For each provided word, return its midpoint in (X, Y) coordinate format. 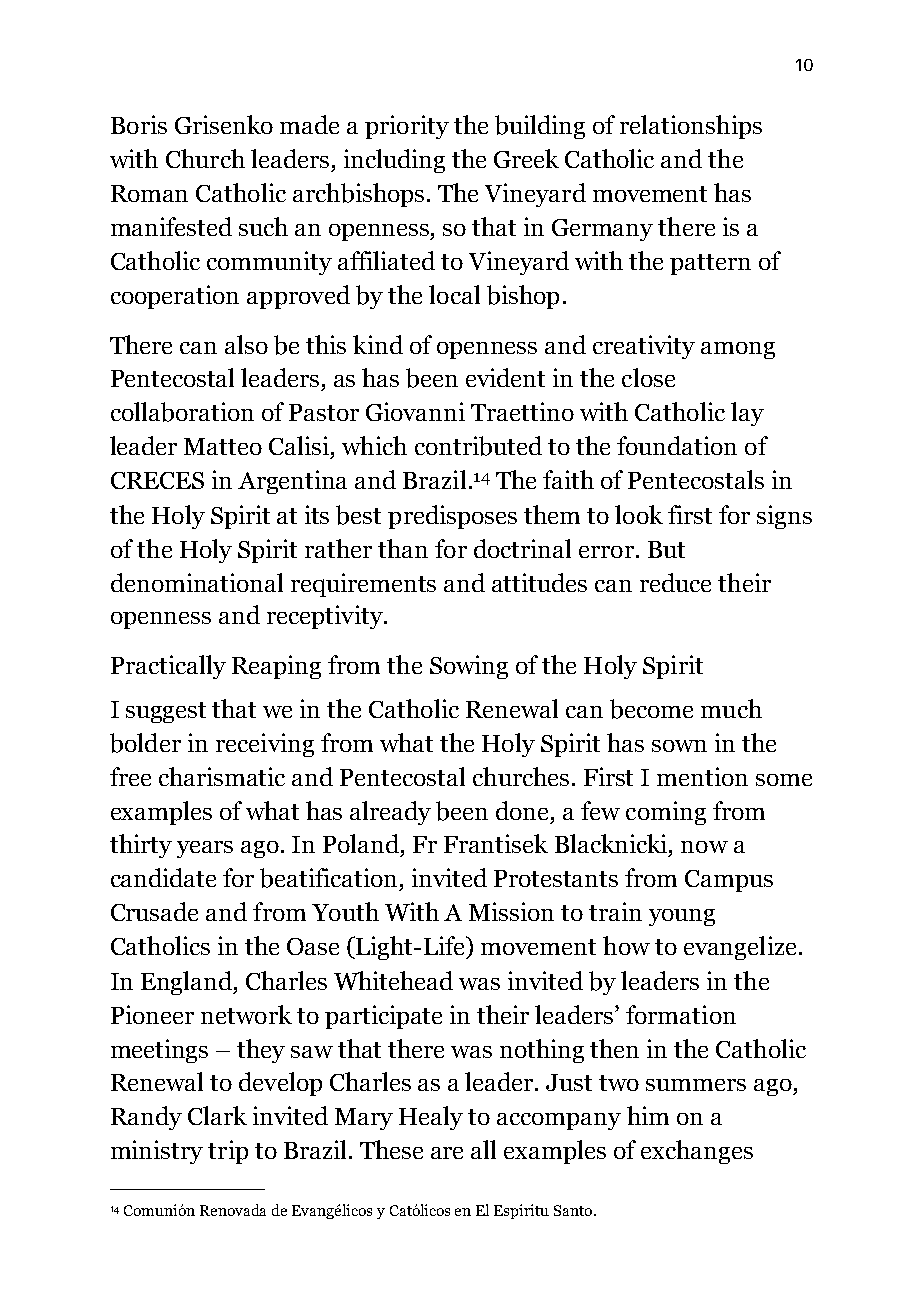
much (731, 708)
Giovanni (415, 411)
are (447, 1153)
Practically (168, 667)
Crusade (154, 911)
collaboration (182, 412)
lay (747, 414)
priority (407, 127)
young (682, 917)
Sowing (469, 667)
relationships (691, 127)
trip (228, 1152)
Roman (149, 193)
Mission (511, 911)
